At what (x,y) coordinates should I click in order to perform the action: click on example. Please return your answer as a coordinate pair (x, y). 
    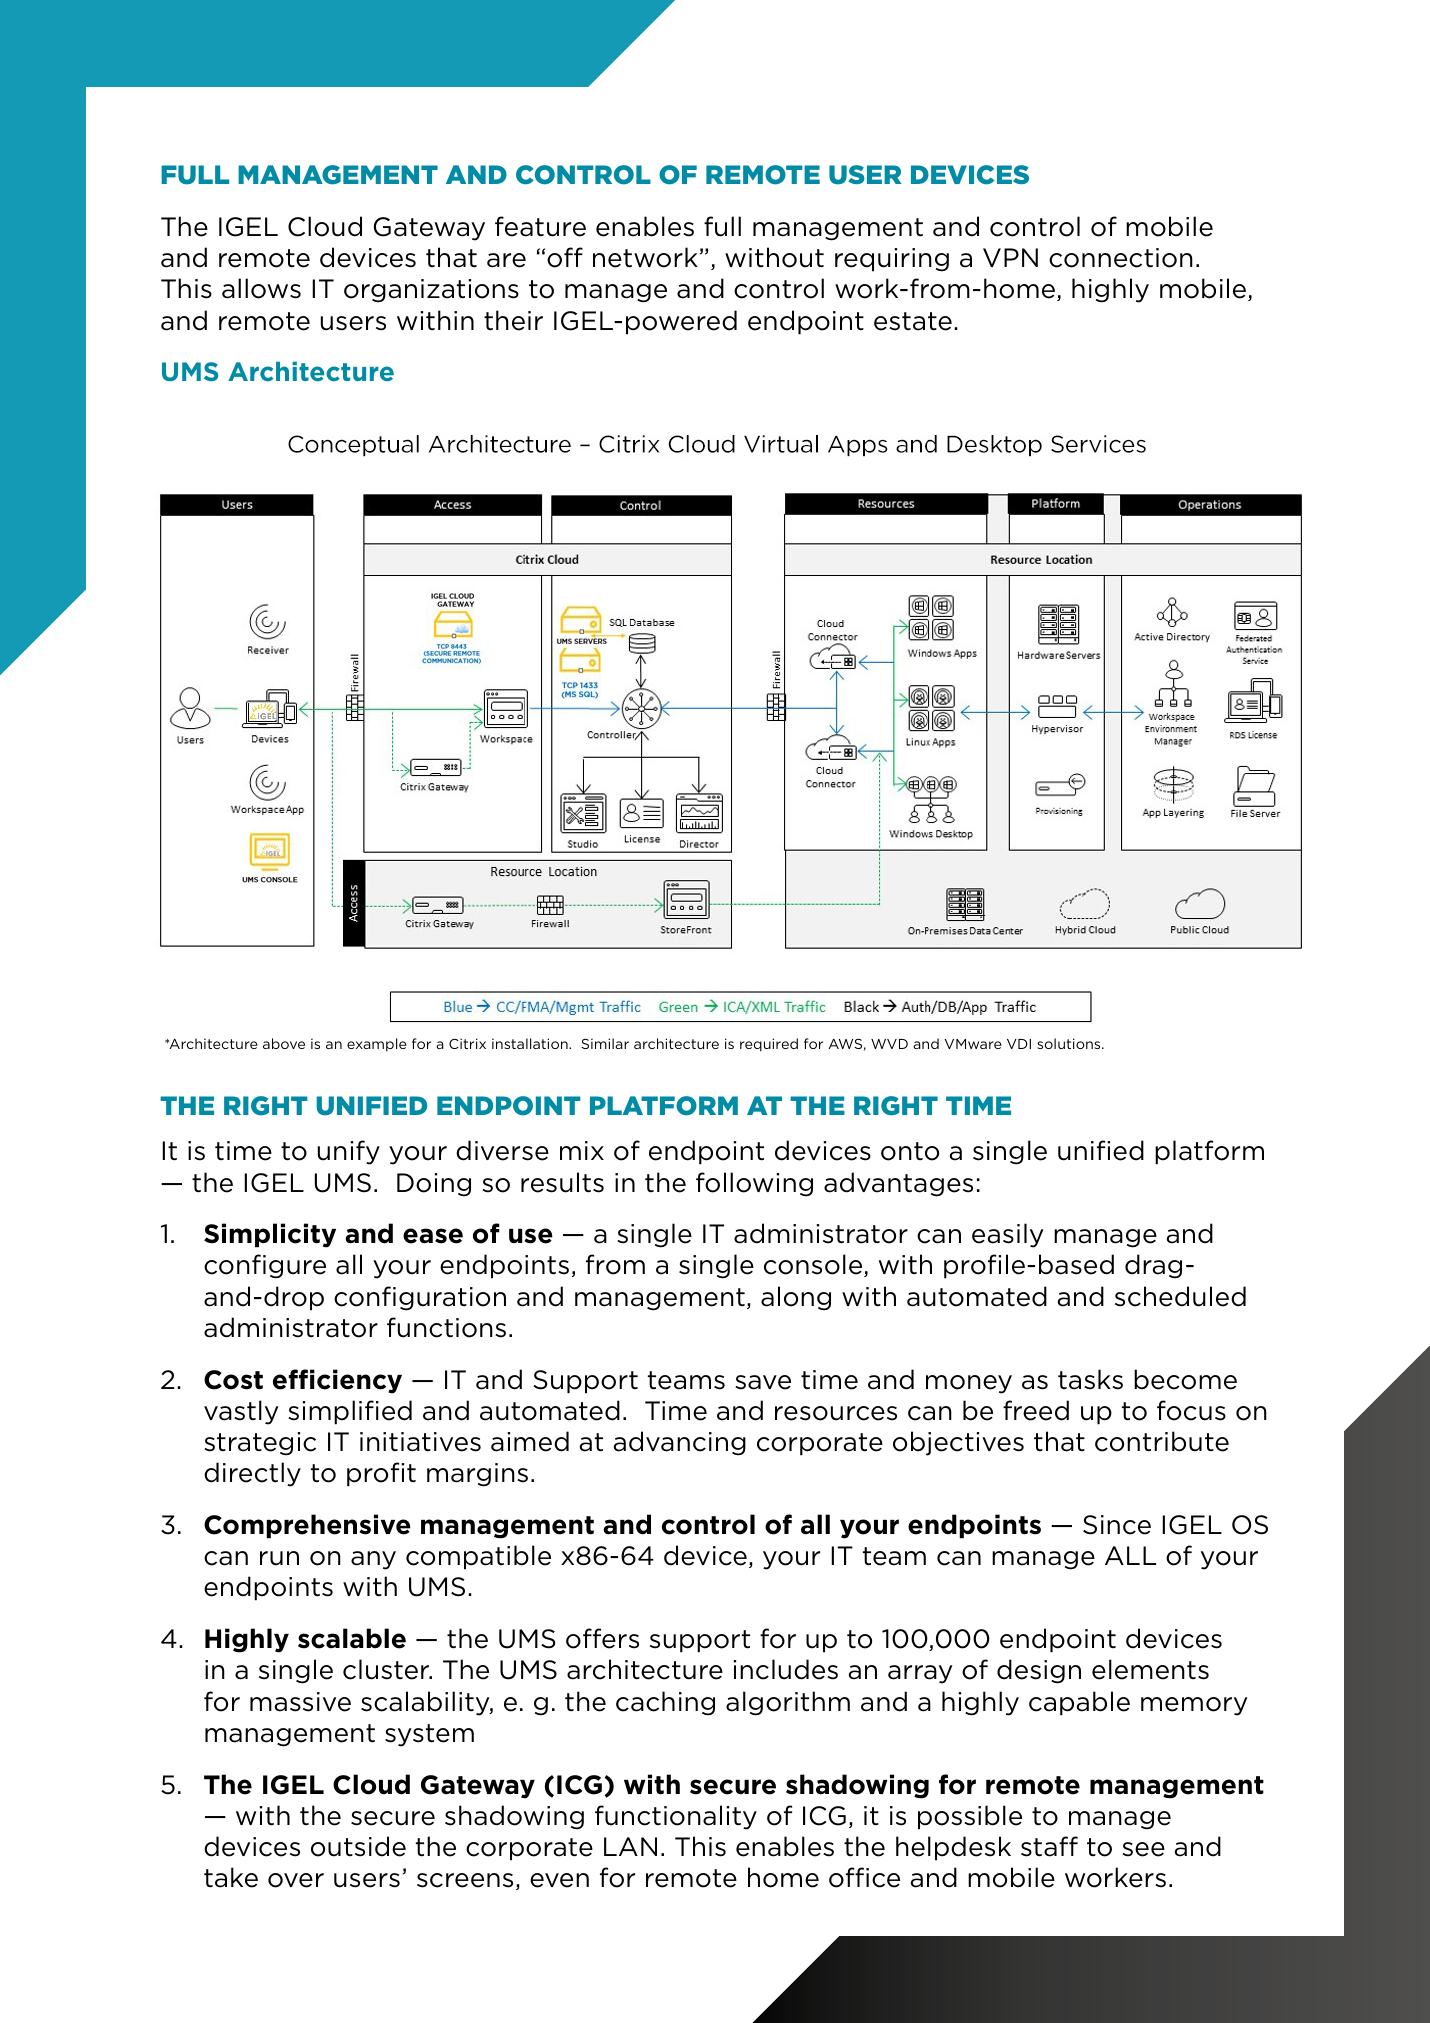
    Looking at the image, I should click on (377, 1045).
